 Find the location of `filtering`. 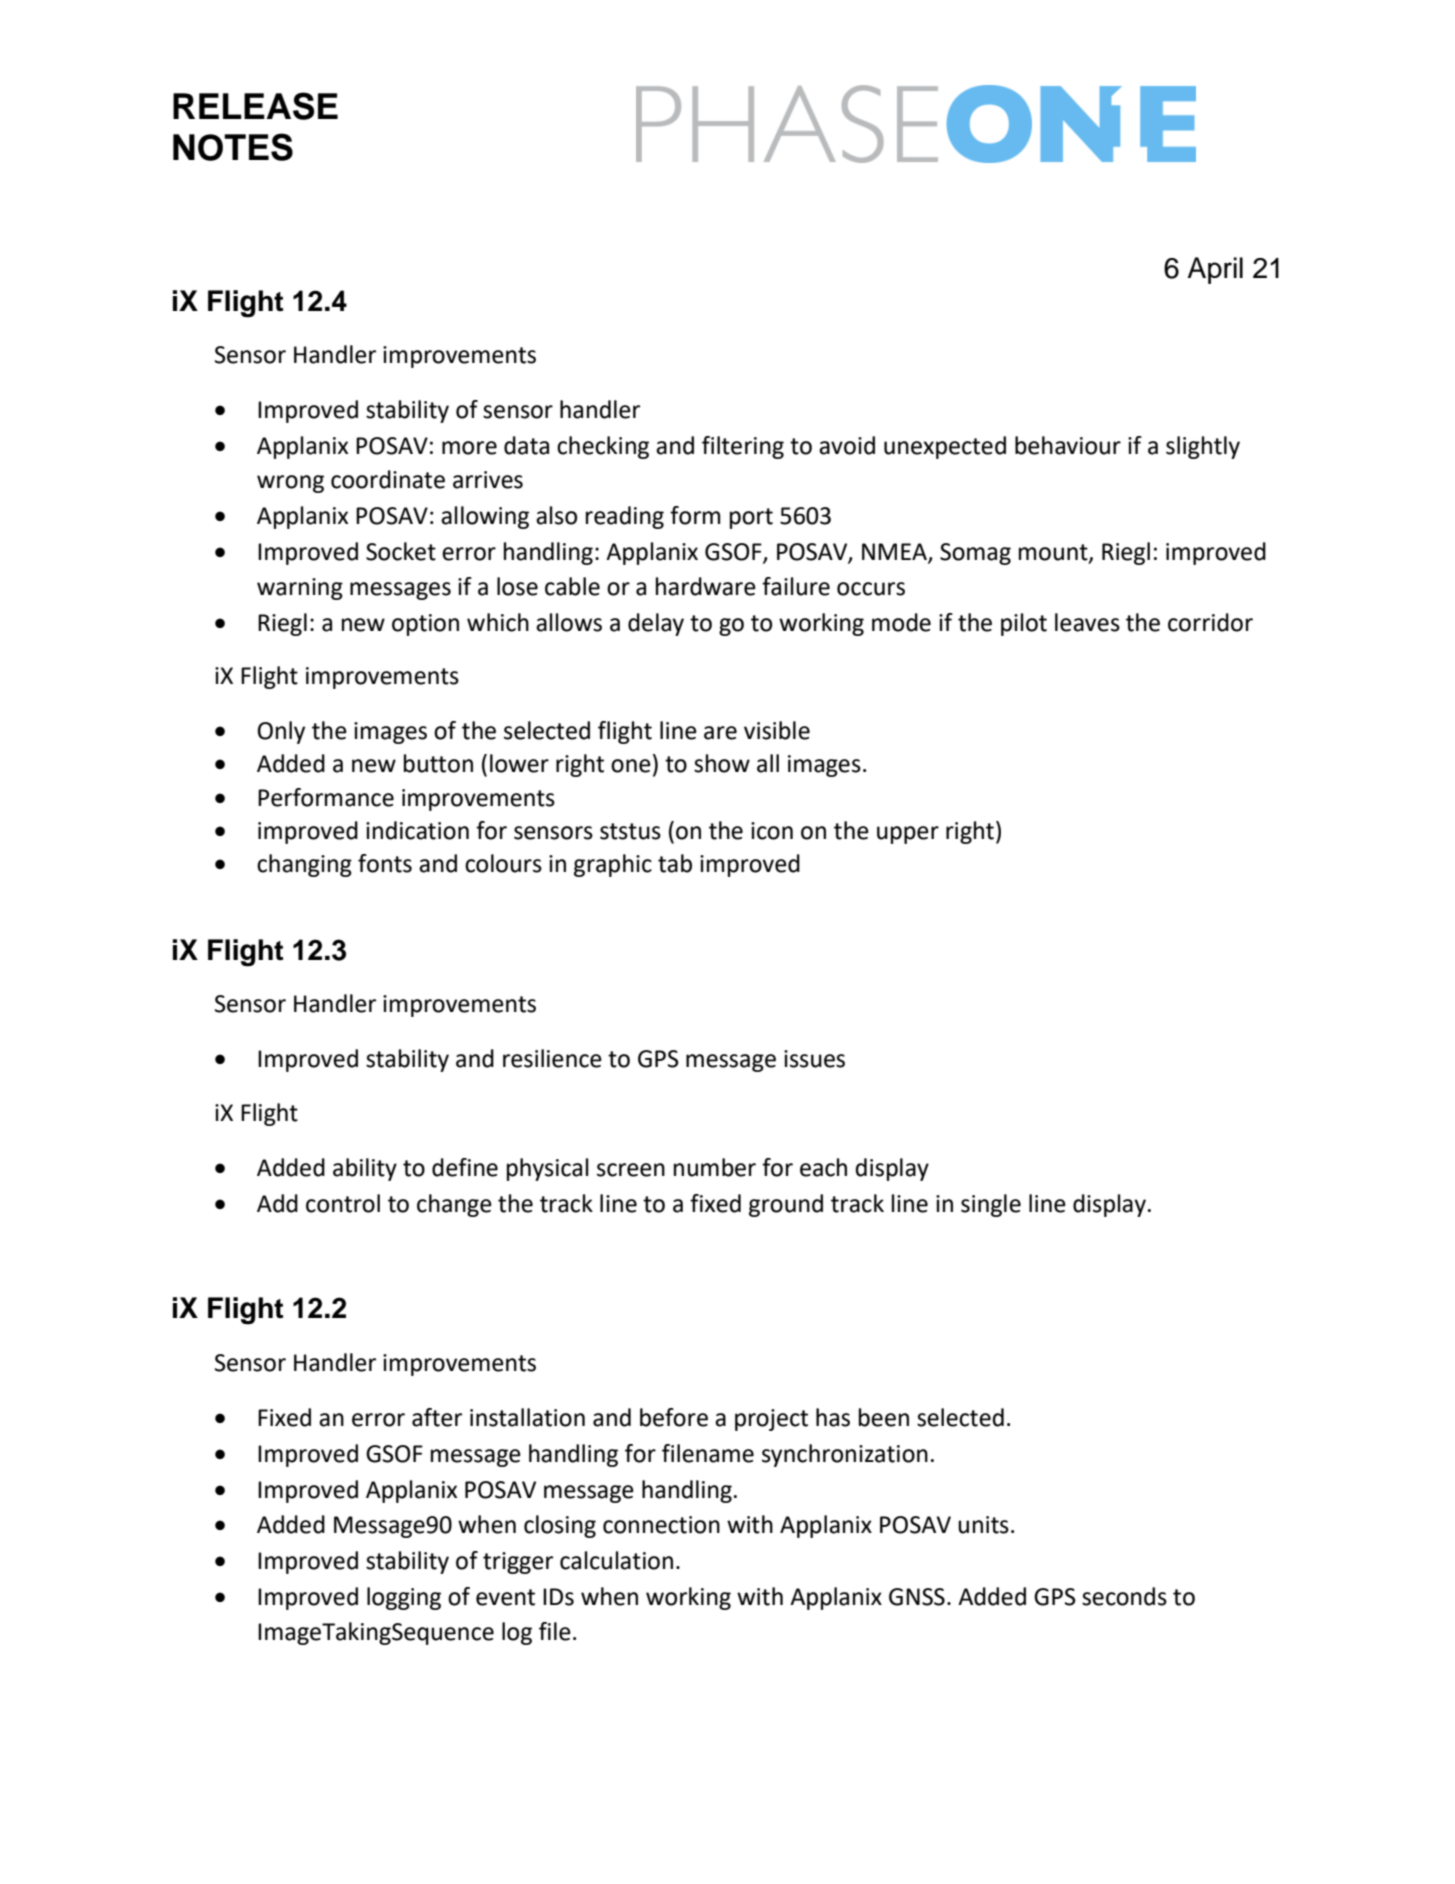

filtering is located at coordinates (743, 447).
